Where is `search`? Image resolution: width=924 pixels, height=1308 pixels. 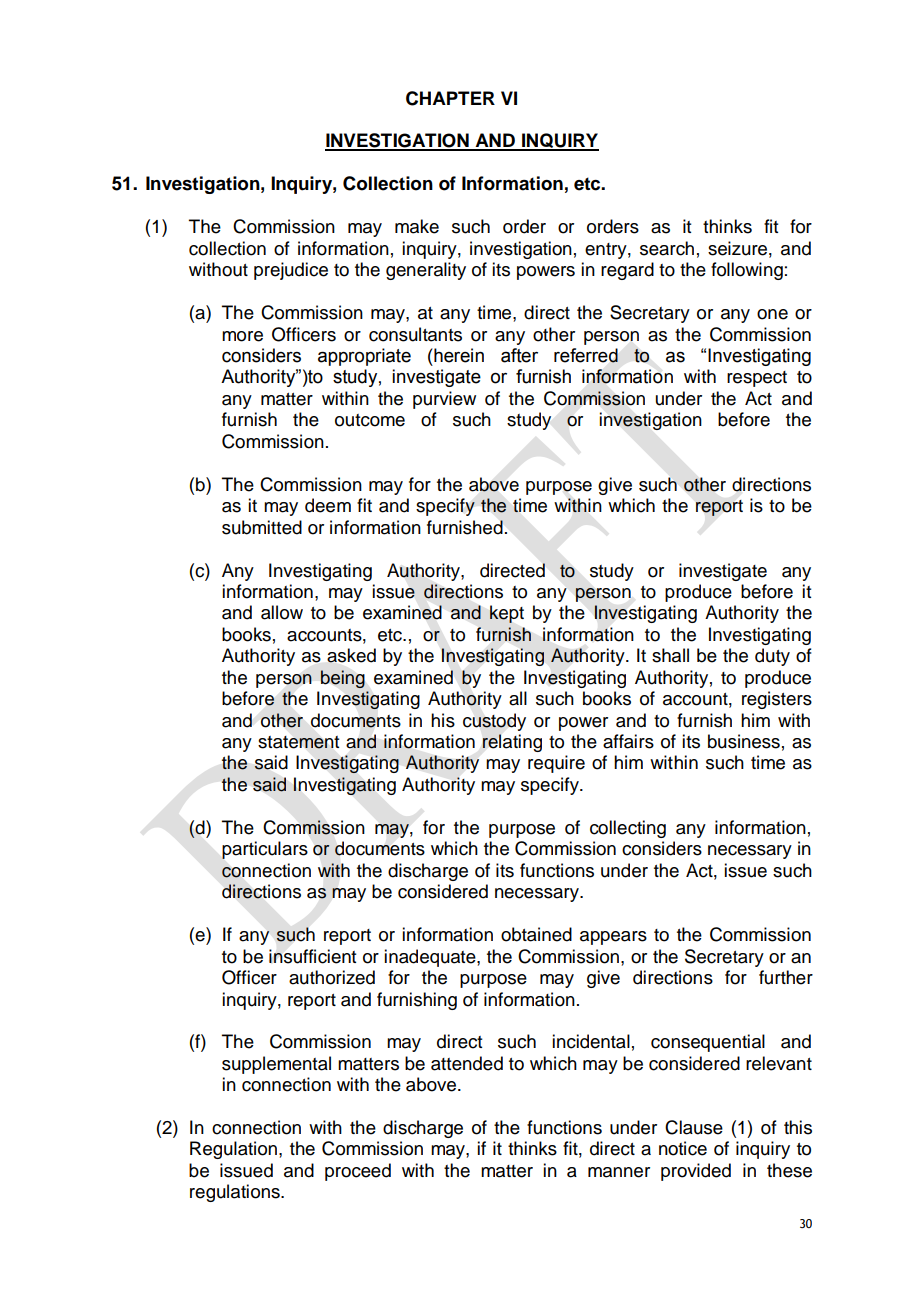 search is located at coordinates (667, 248).
